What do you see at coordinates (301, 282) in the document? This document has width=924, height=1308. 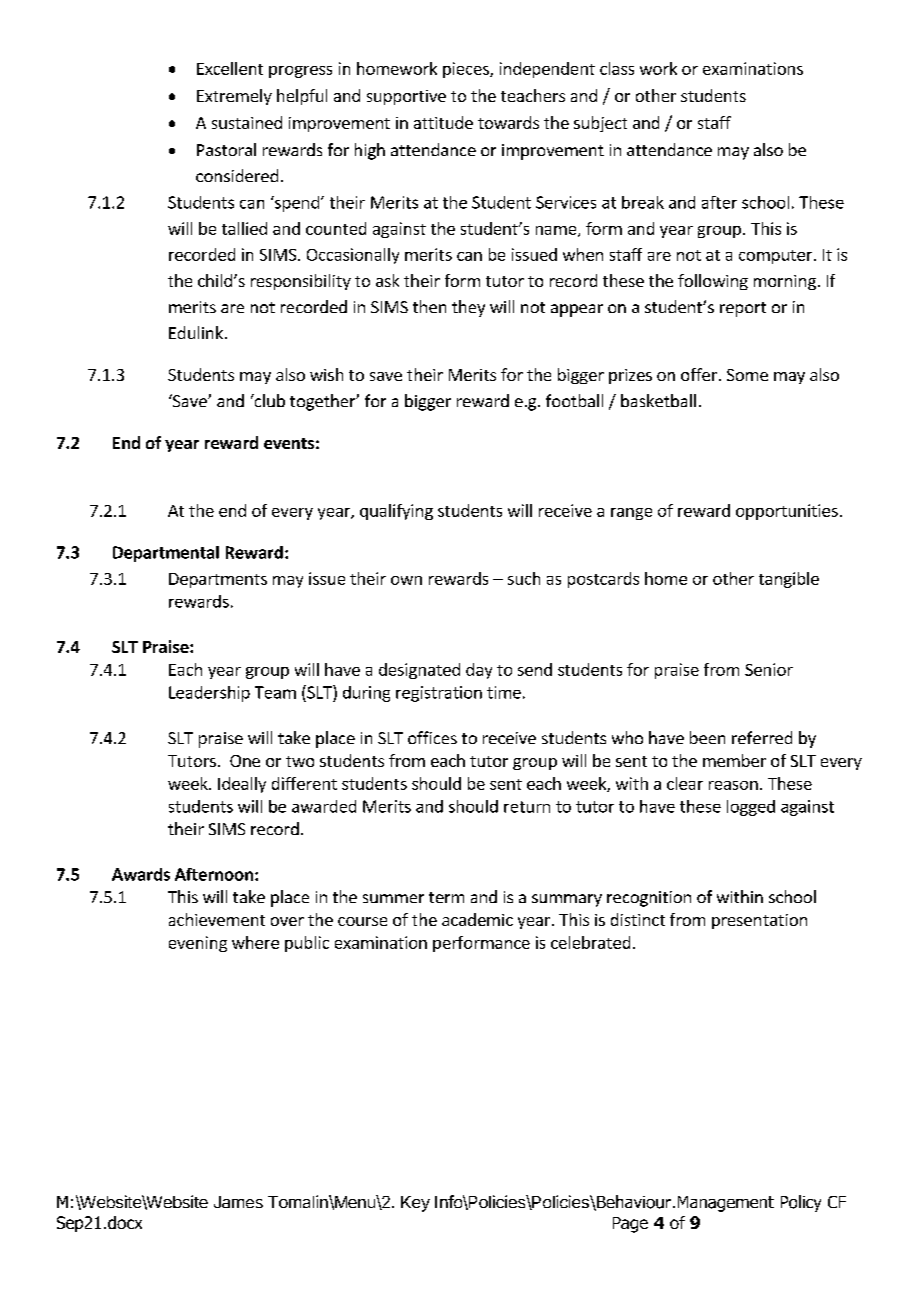 I see `responsibility` at bounding box center [301, 282].
